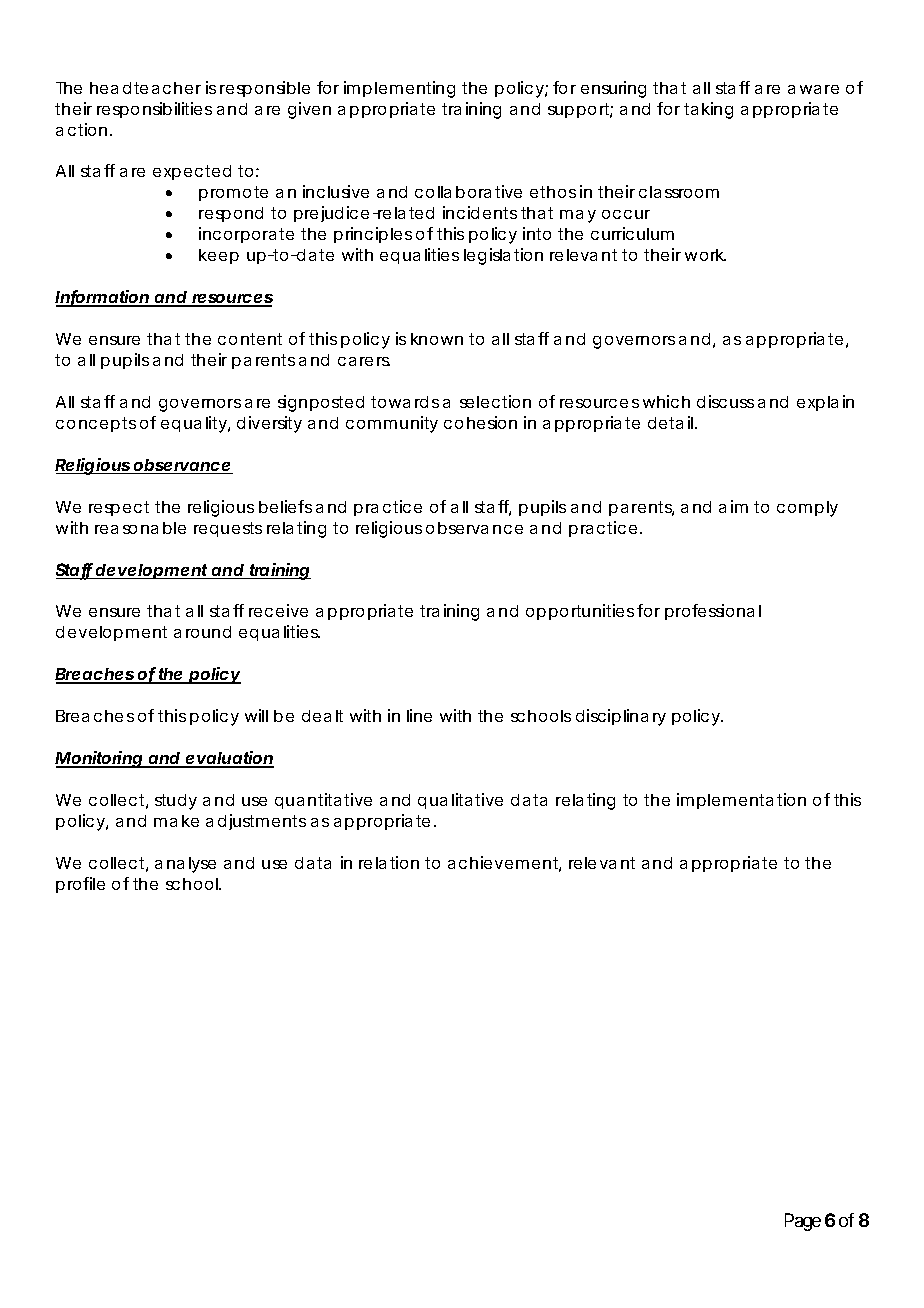 This document has height=1308, width=924. What do you see at coordinates (399, 89) in the document?
I see `implementing` at bounding box center [399, 89].
